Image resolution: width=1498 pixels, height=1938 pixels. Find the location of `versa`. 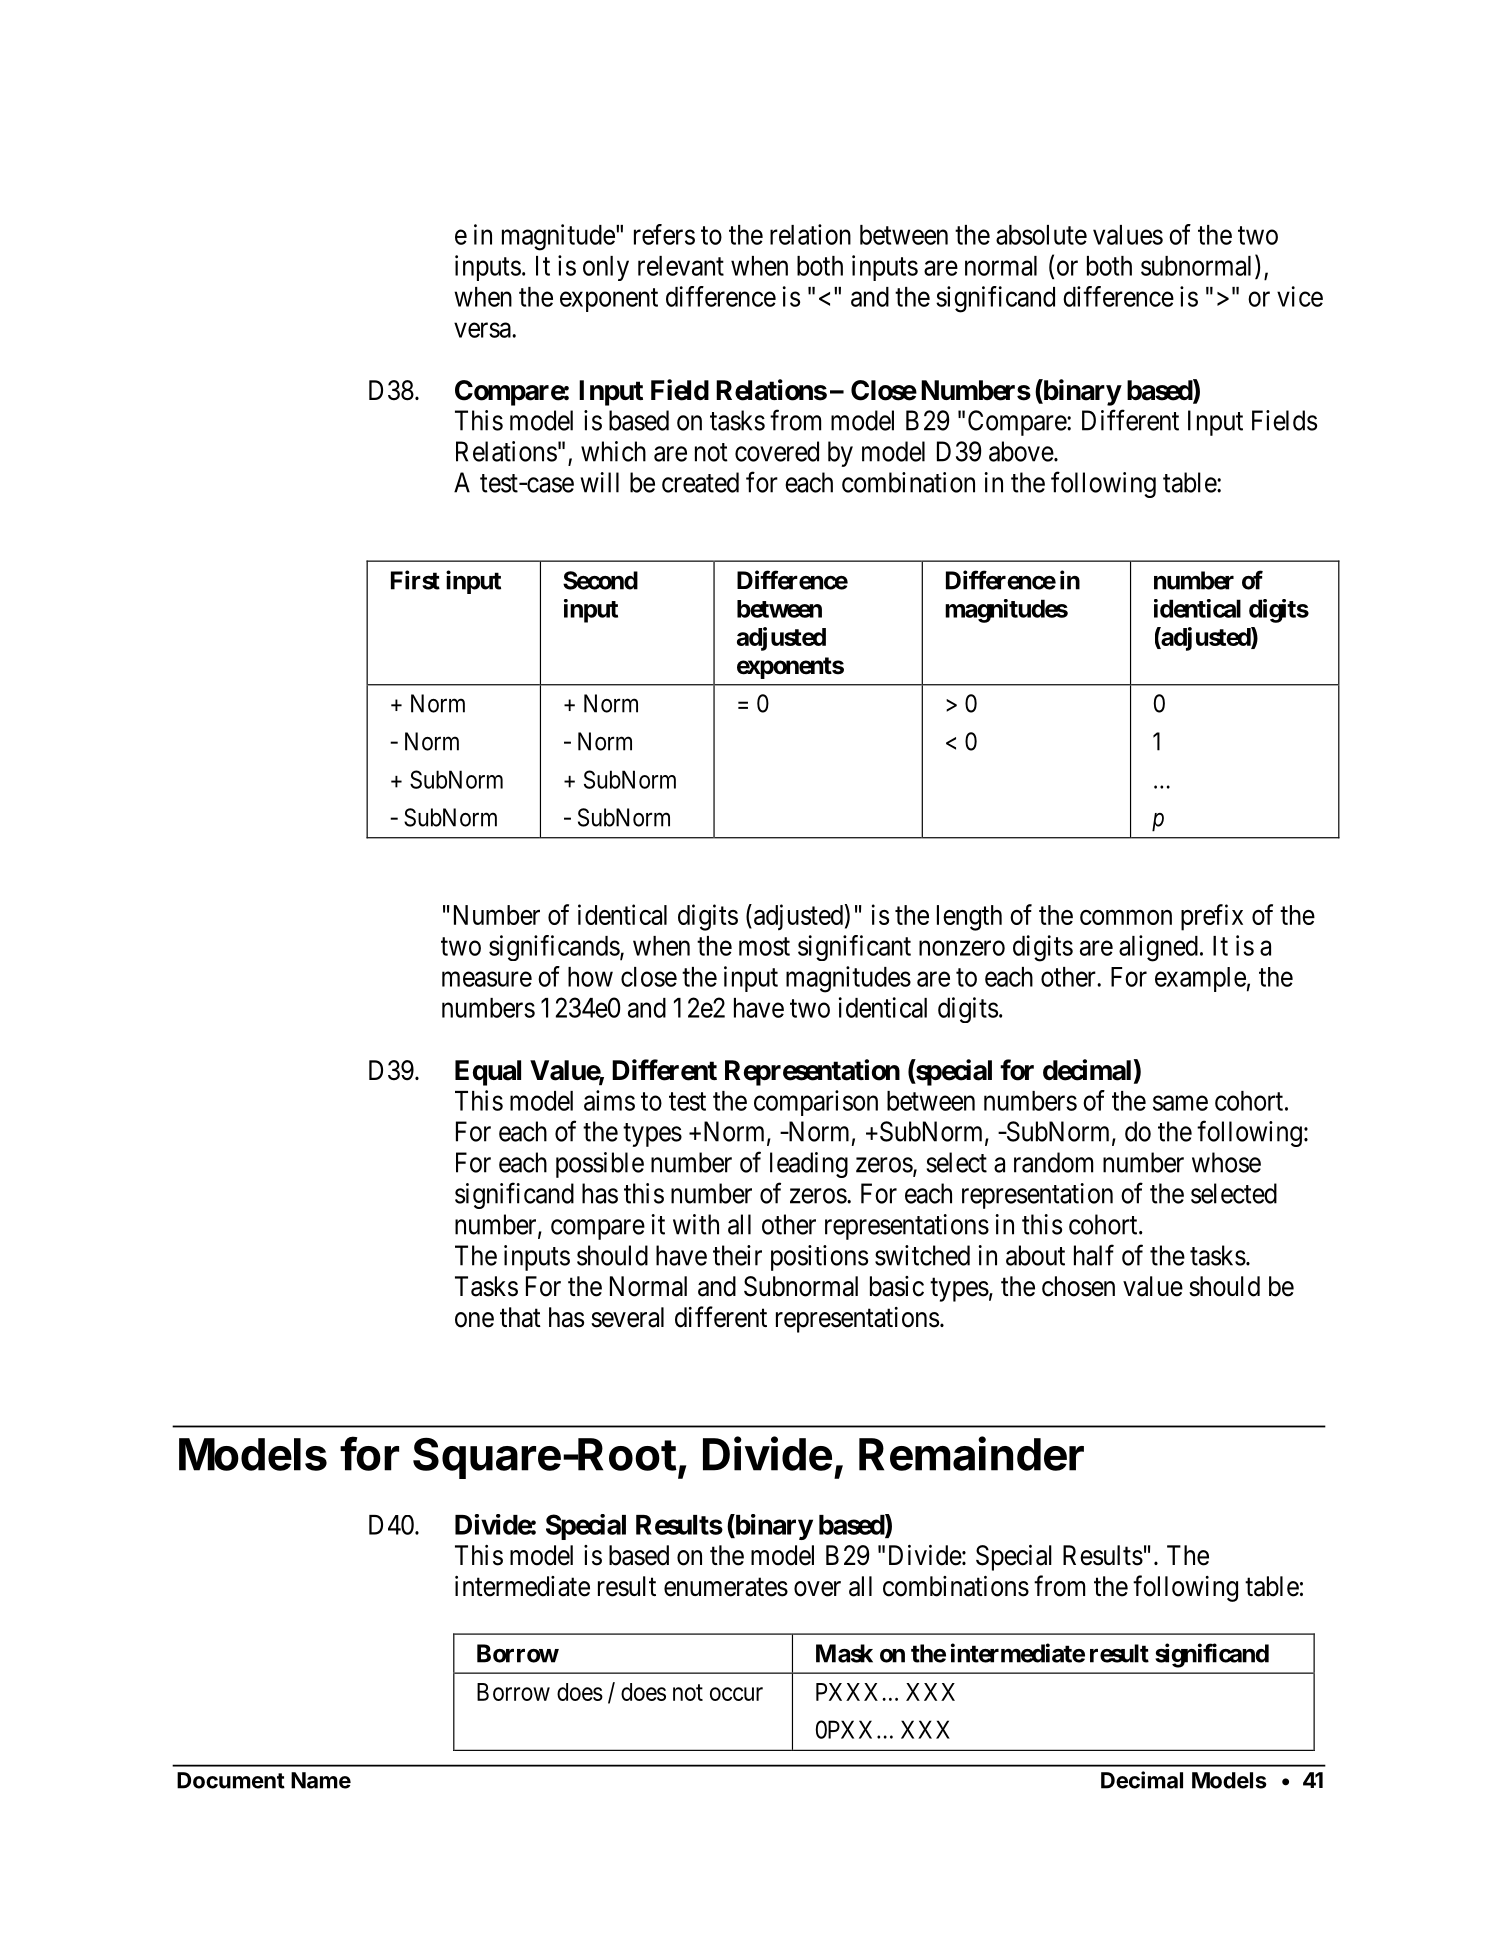

versa is located at coordinates (483, 330).
